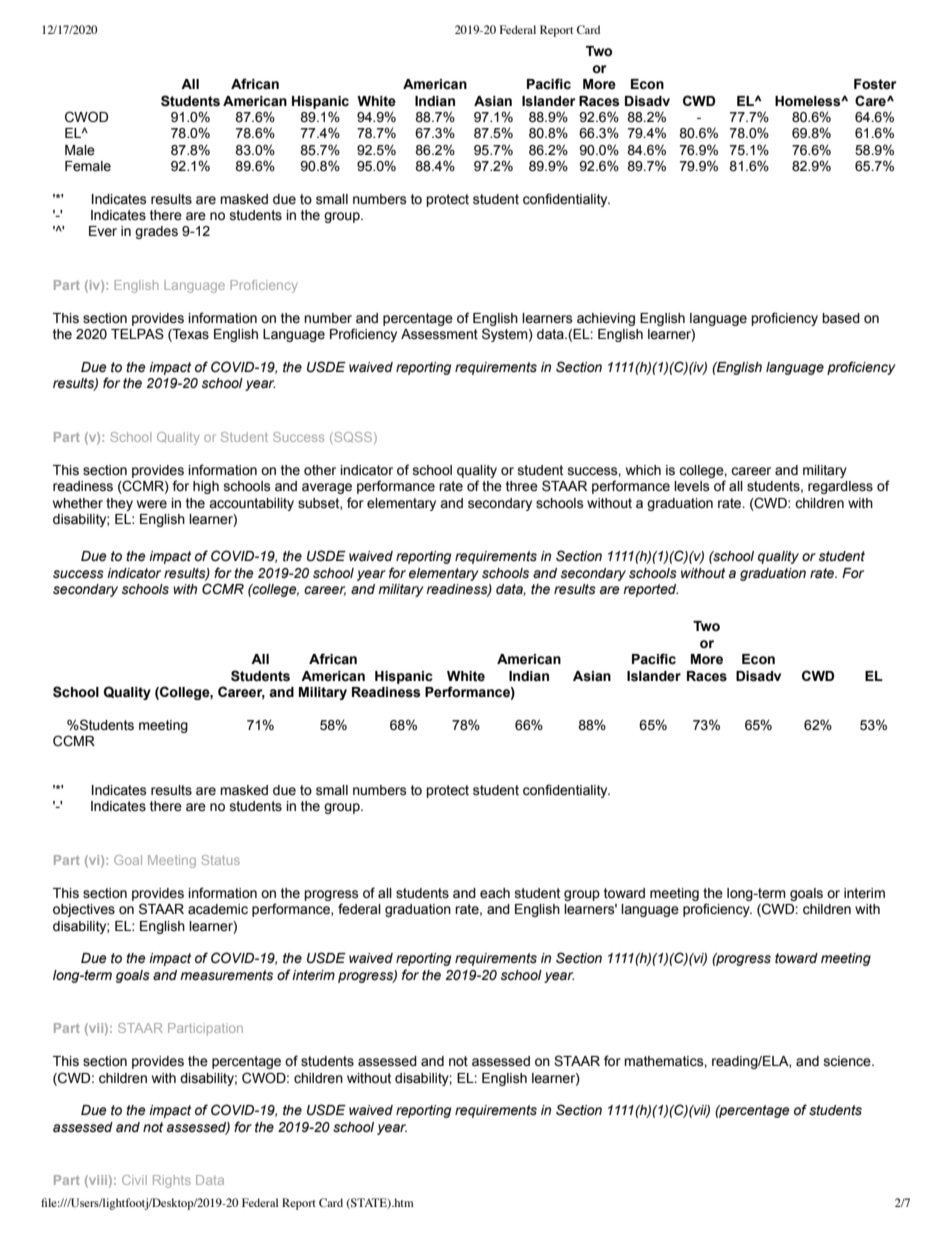  Describe the element at coordinates (172, 1181) in the screenshot. I see `Rights` at that location.
